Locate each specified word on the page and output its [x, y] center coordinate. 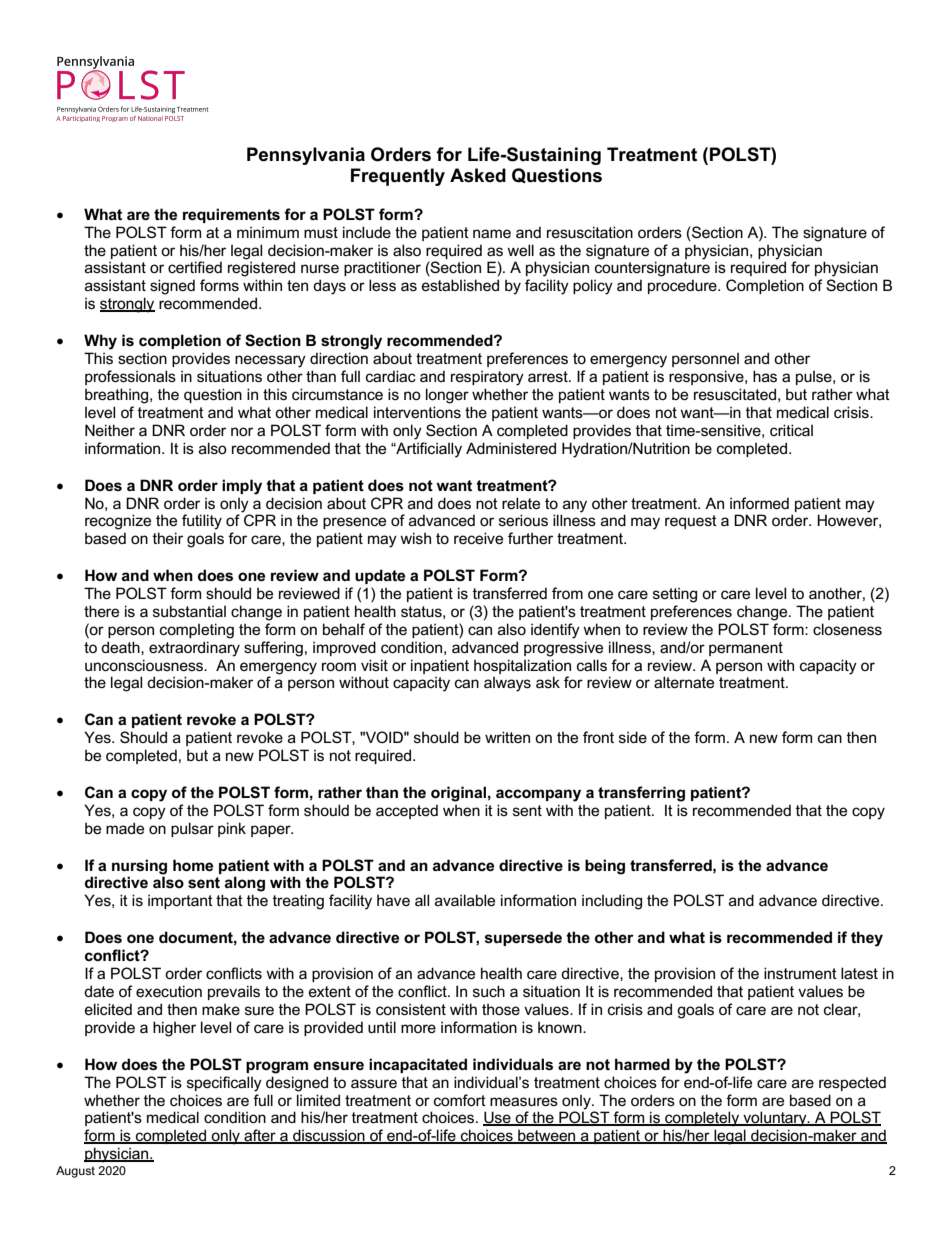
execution [169, 991]
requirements [231, 215]
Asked [478, 175]
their [168, 538]
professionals [130, 377]
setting [675, 595]
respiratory [487, 378]
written [507, 737]
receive [478, 538]
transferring [641, 794]
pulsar [192, 829]
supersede [523, 938]
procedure [683, 286]
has [765, 376]
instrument [800, 973]
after [260, 1136]
